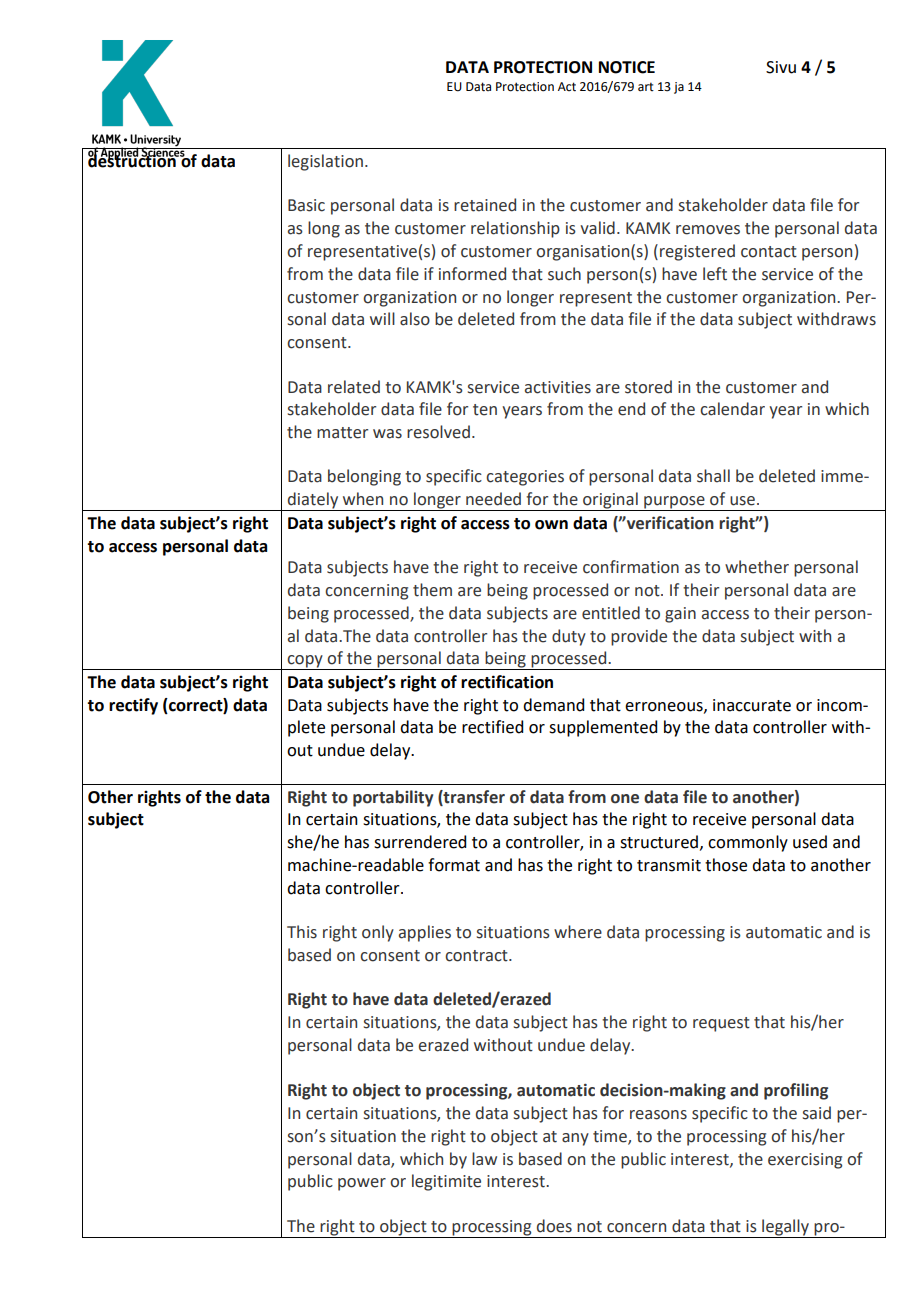 This image has height=1308, width=924. I want to click on legally, so click(785, 1228).
